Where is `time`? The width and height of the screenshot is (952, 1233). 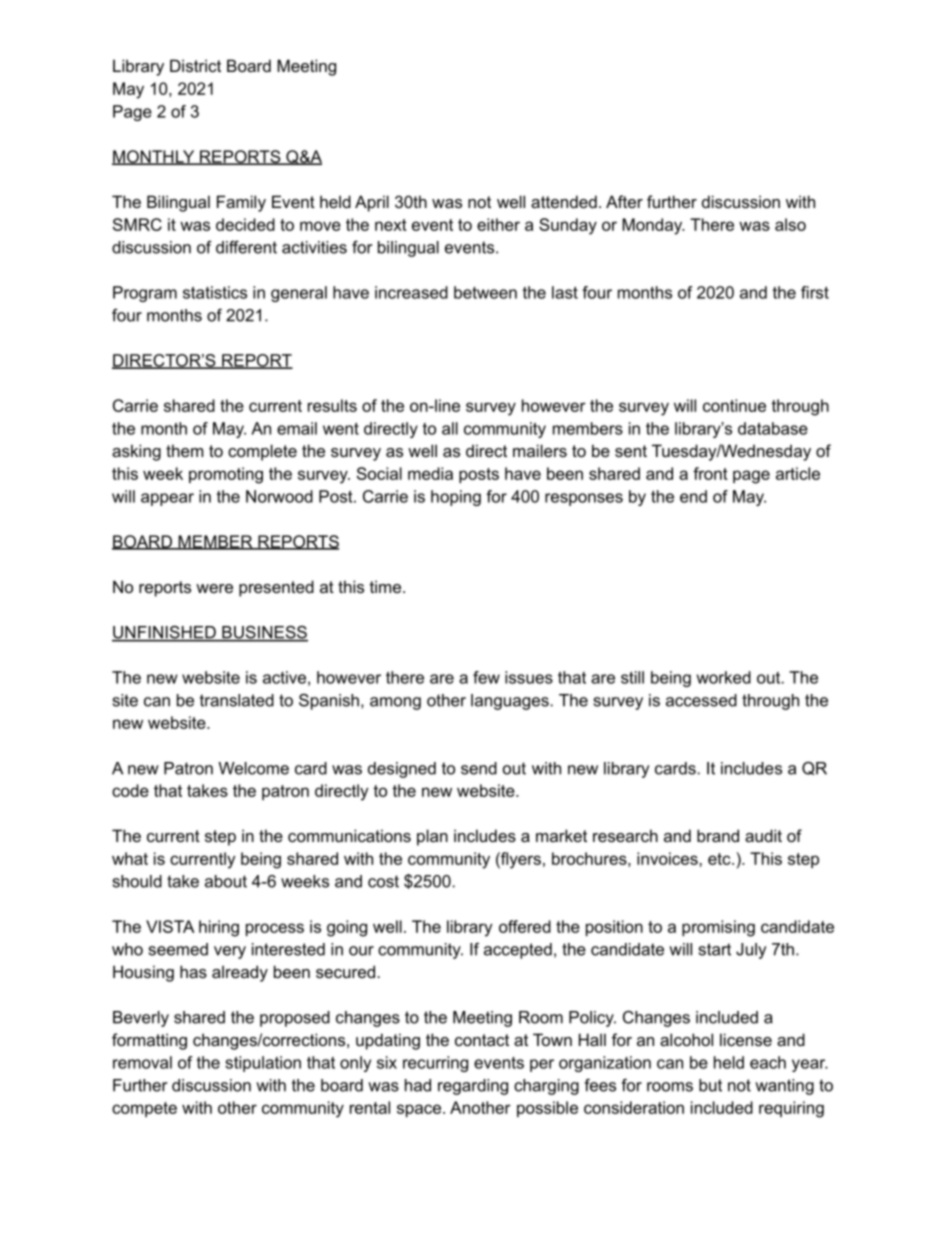 time is located at coordinates (387, 586).
